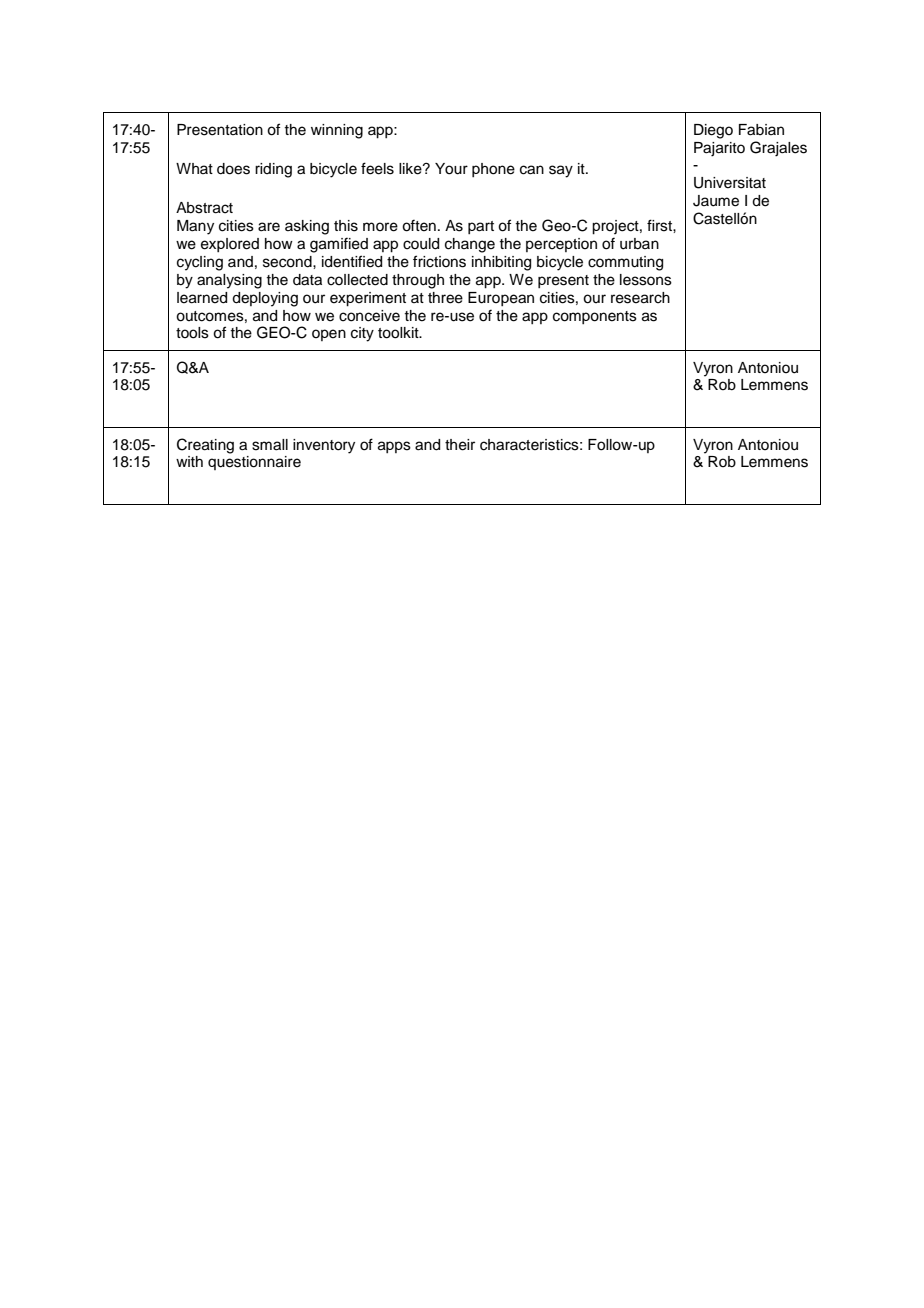  Describe the element at coordinates (337, 131) in the screenshot. I see `winning` at that location.
